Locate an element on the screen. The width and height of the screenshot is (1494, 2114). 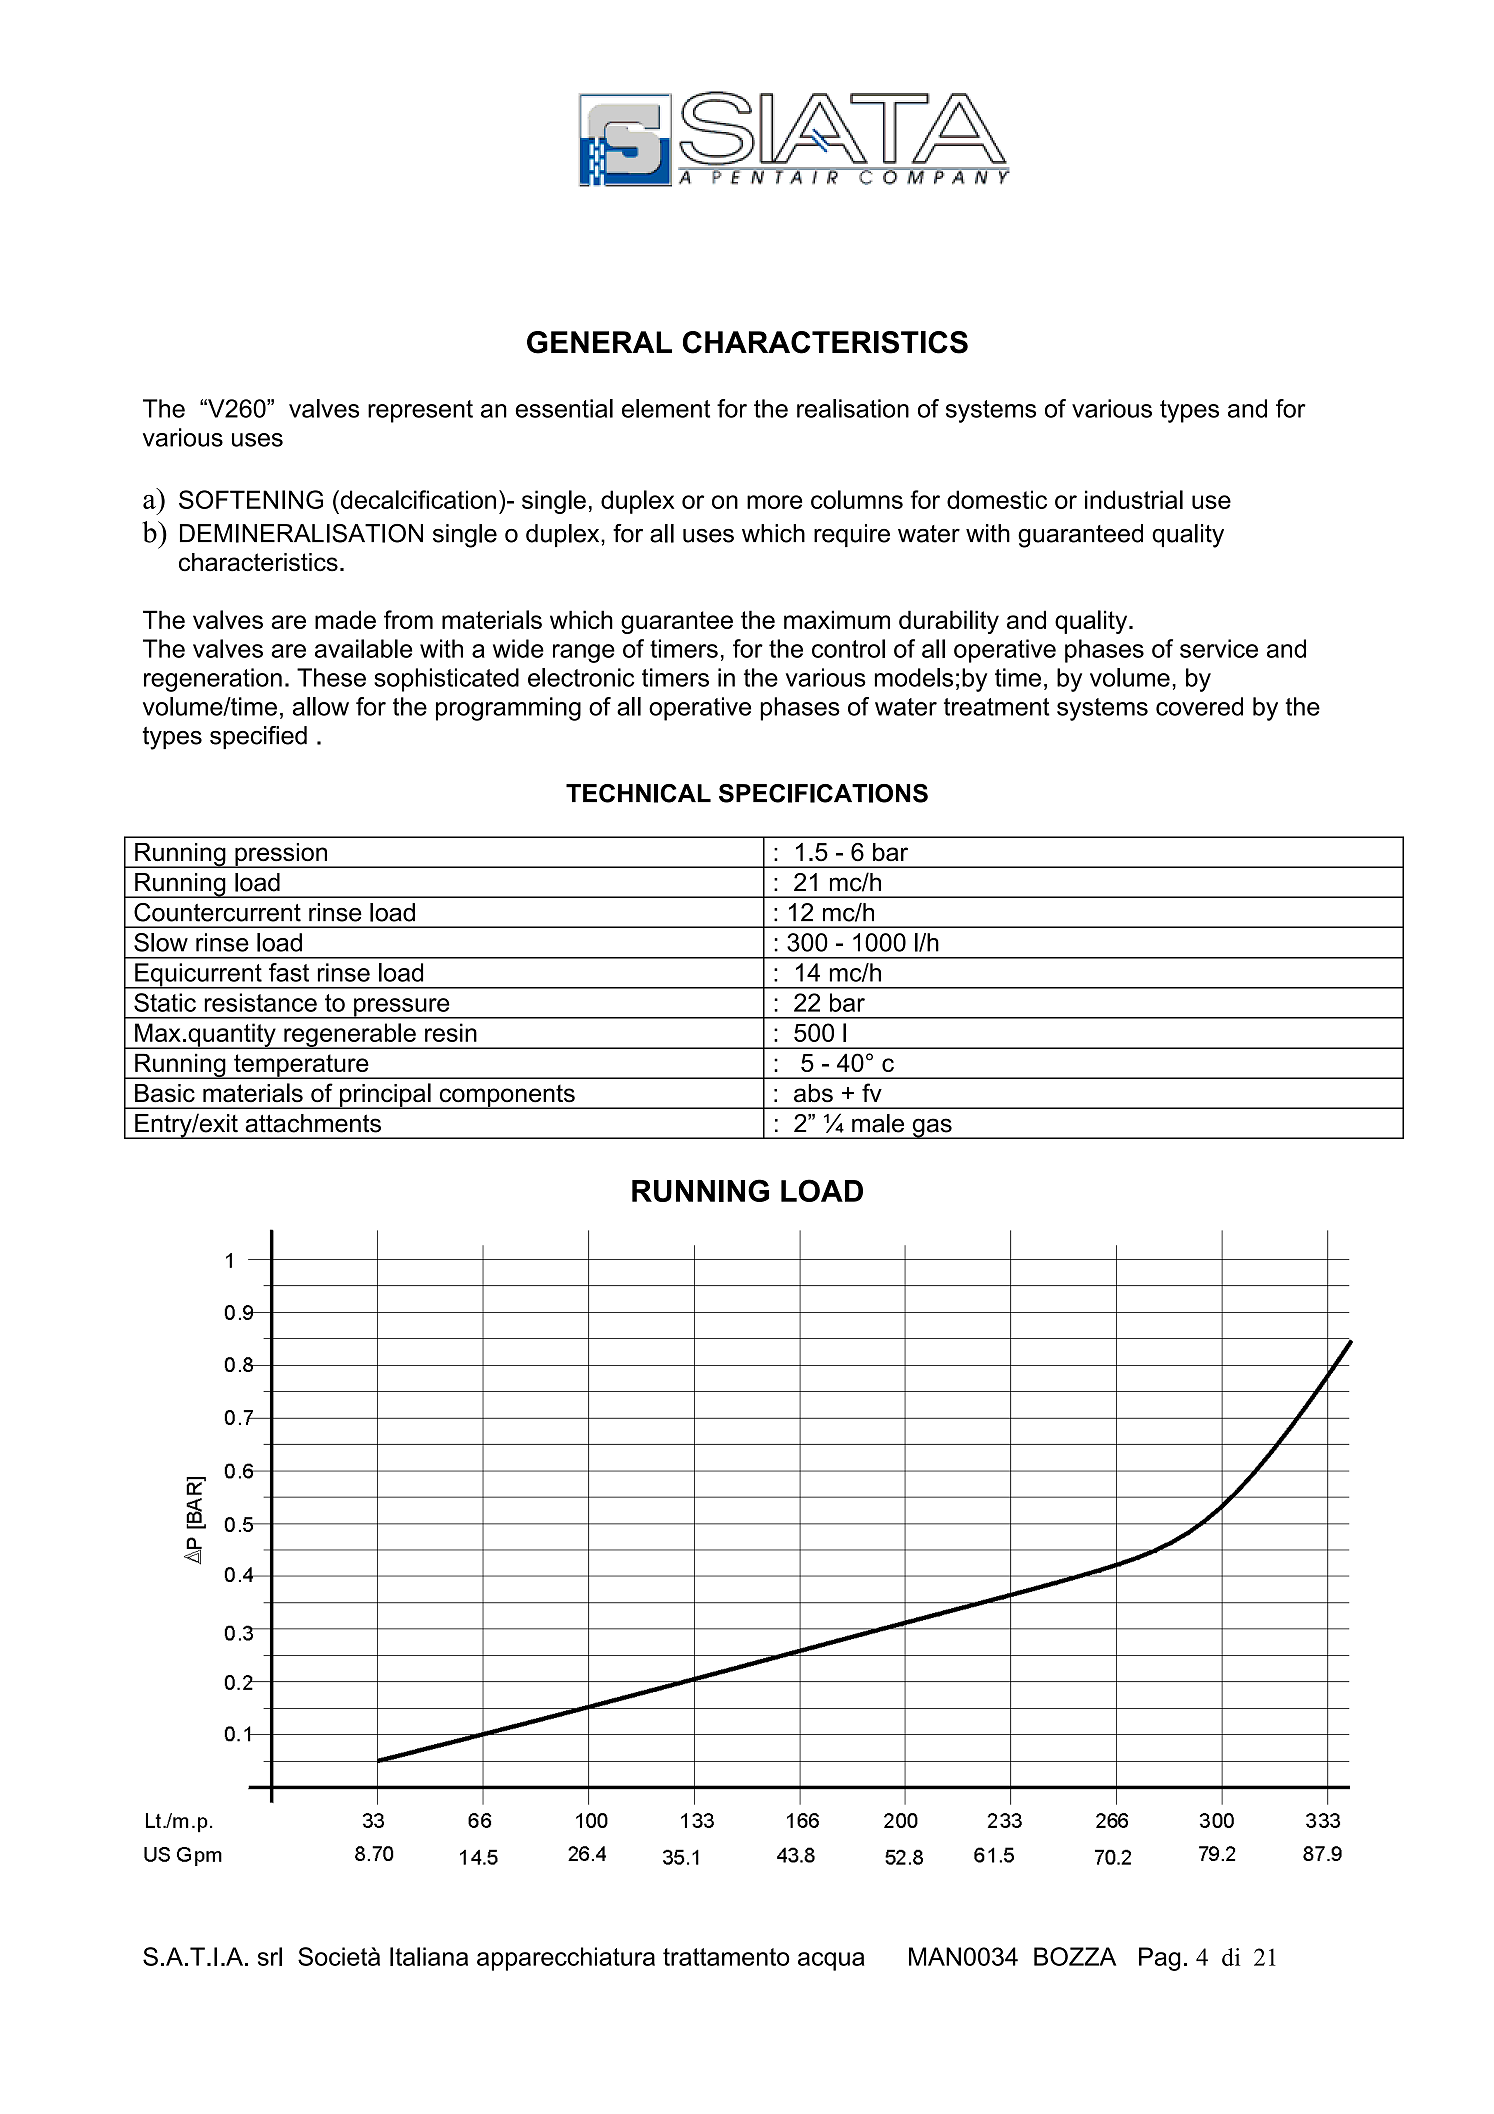
industrial is located at coordinates (1134, 499).
